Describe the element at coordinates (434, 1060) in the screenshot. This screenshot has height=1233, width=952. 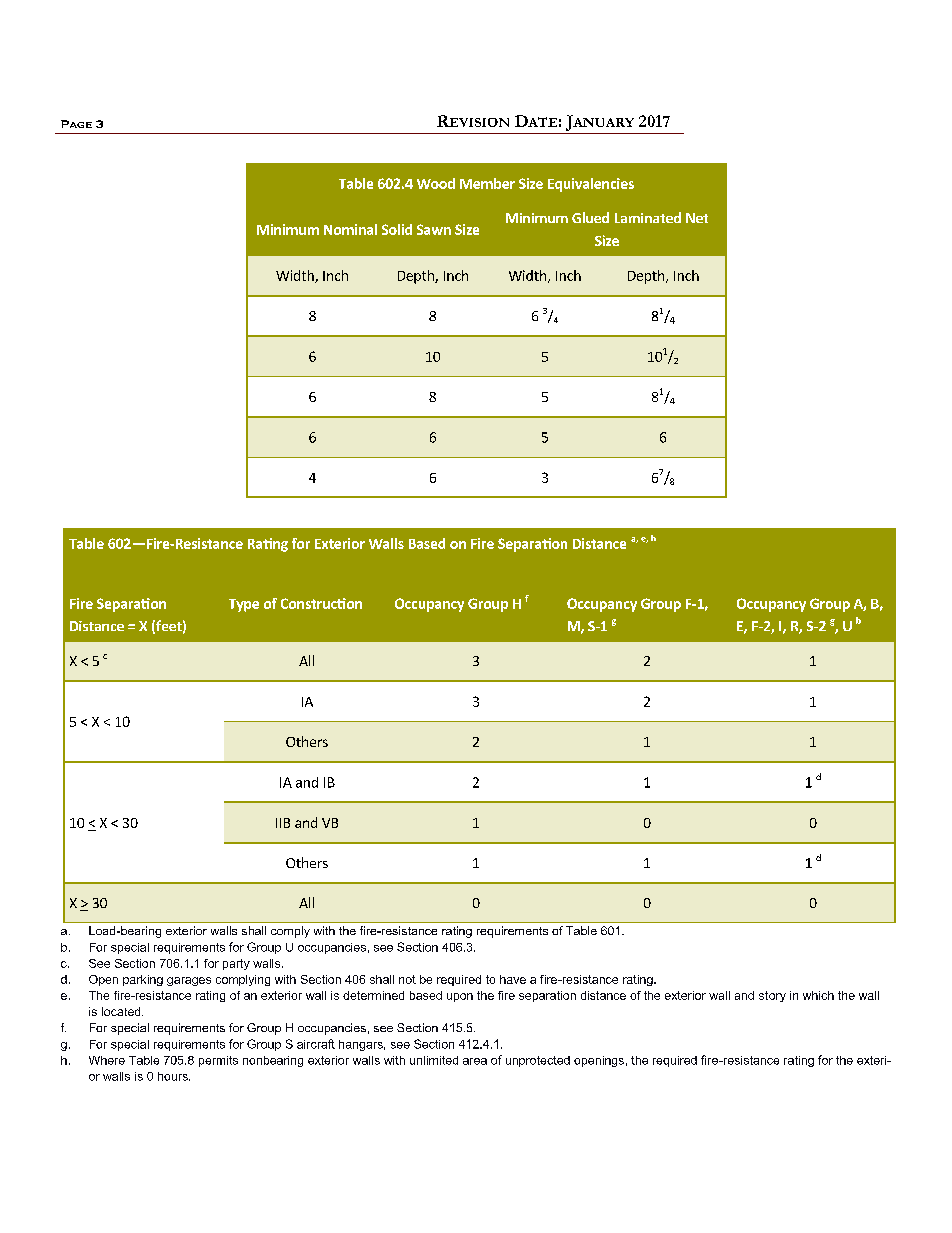
I see `unlimited` at that location.
